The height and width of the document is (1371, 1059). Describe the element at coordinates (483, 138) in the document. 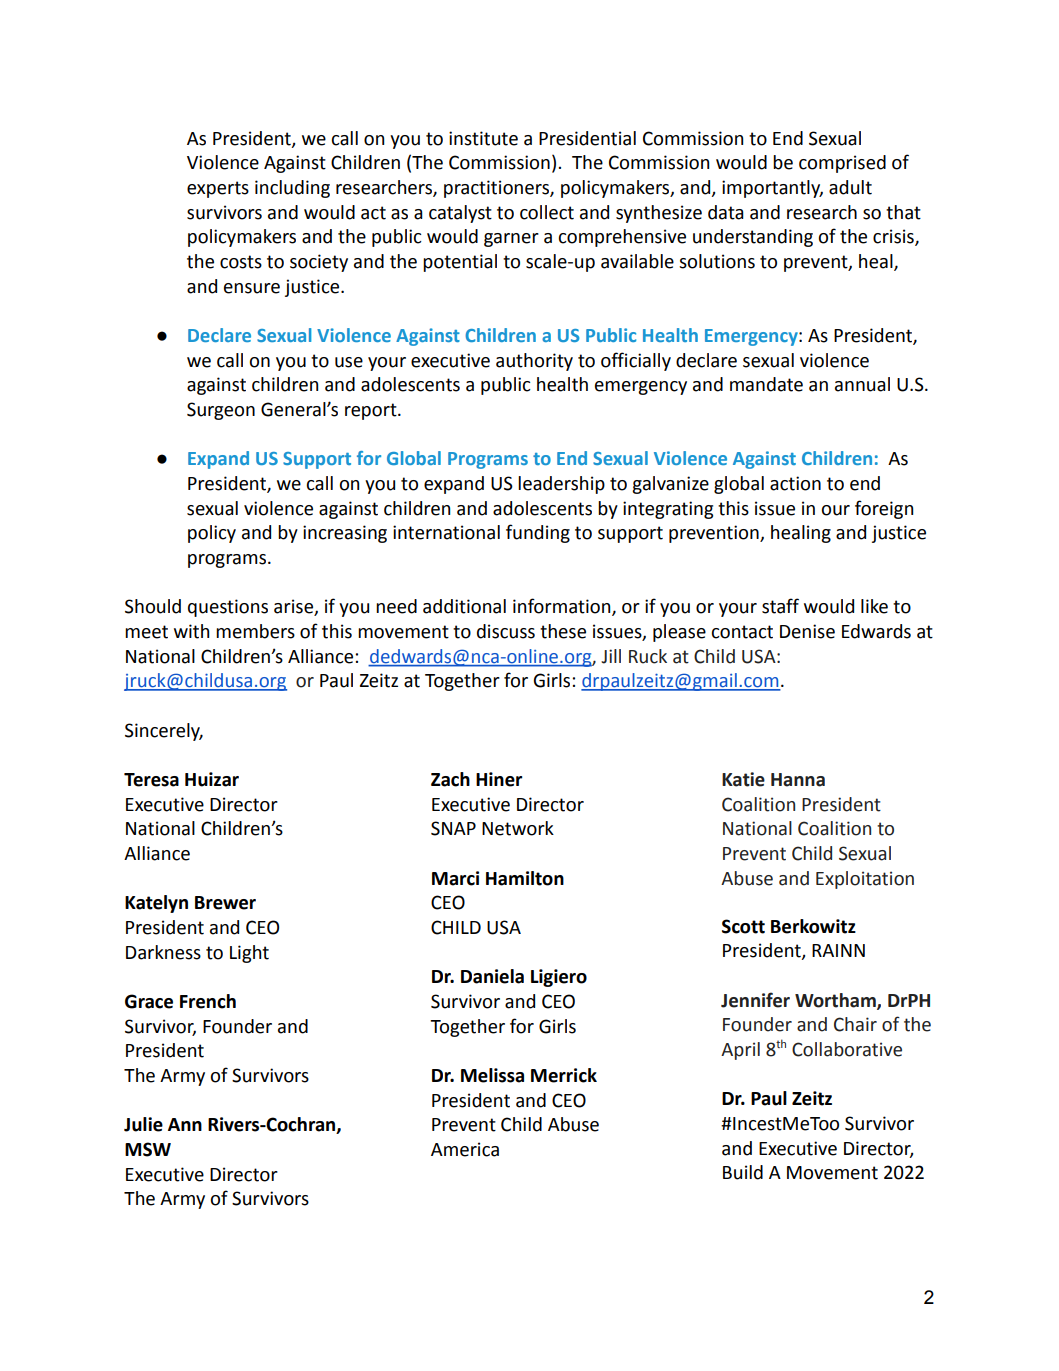

I see `institute` at that location.
